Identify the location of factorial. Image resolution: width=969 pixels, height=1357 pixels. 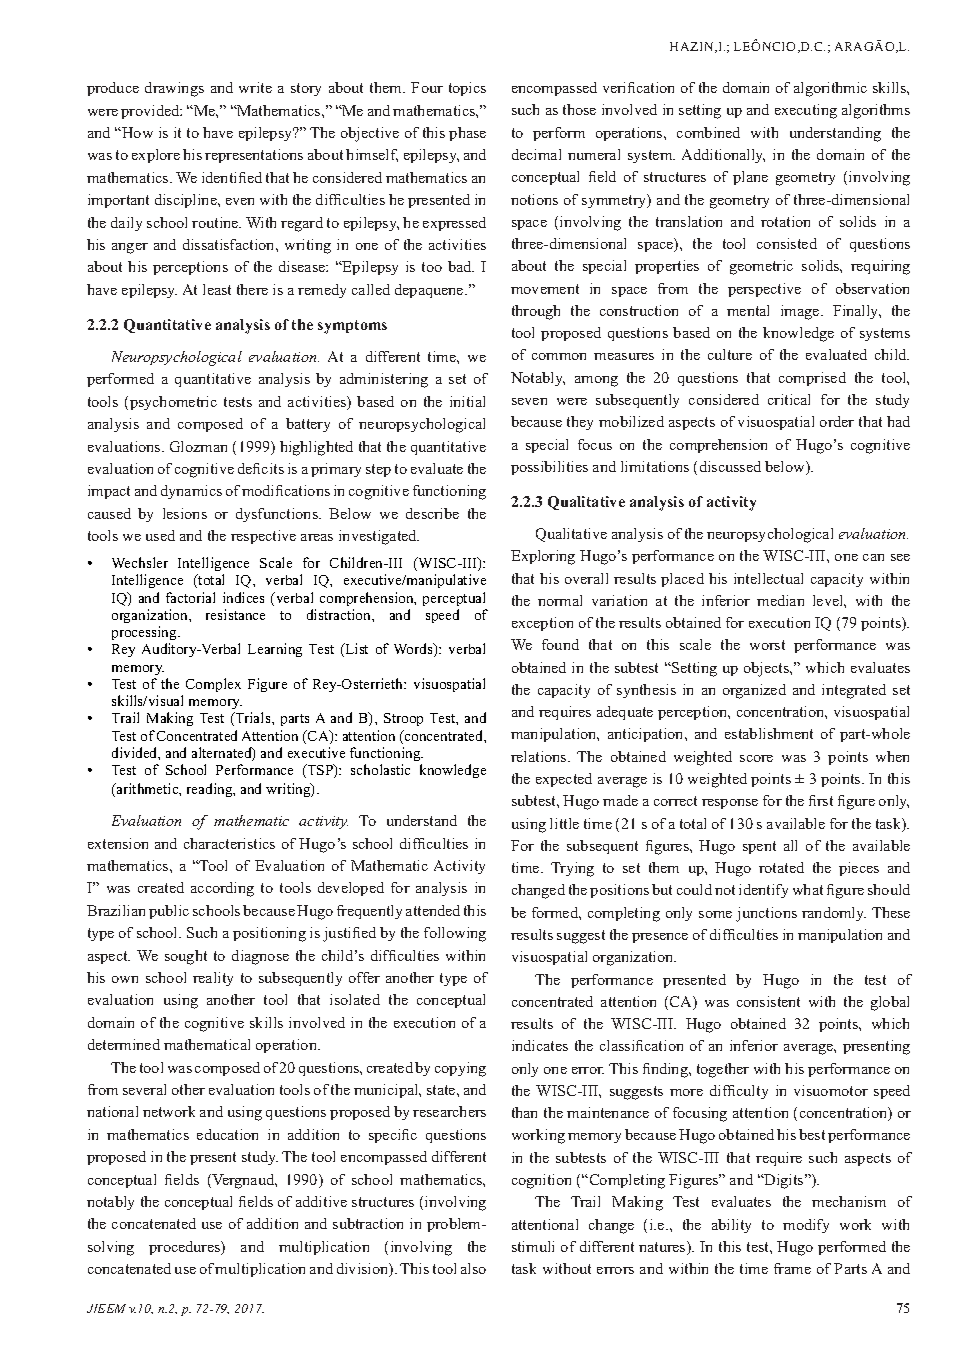
(190, 597).
